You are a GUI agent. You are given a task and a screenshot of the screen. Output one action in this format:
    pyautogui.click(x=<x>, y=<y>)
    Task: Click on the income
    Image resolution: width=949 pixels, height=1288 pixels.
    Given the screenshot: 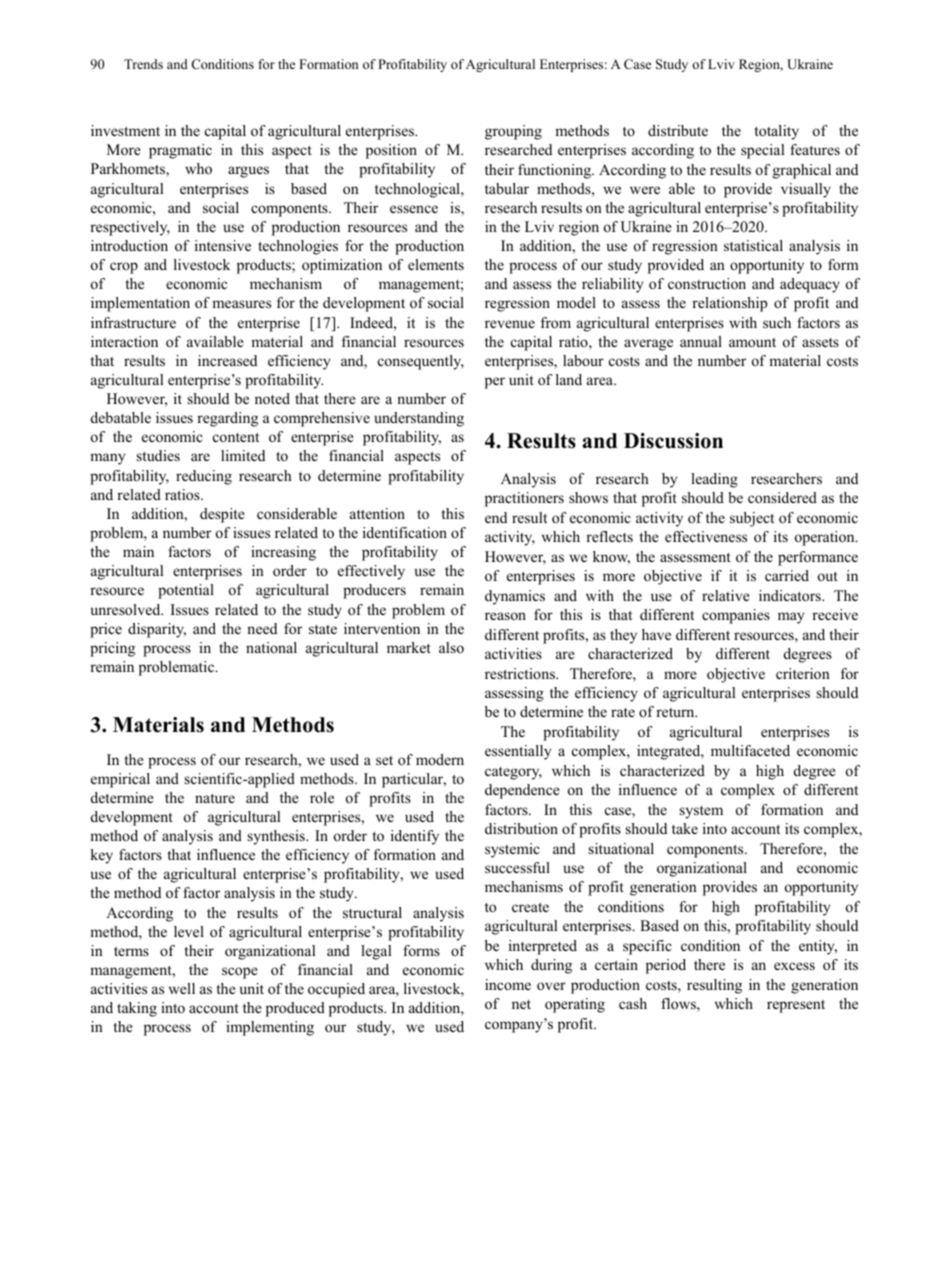 What is the action you would take?
    pyautogui.click(x=508, y=984)
